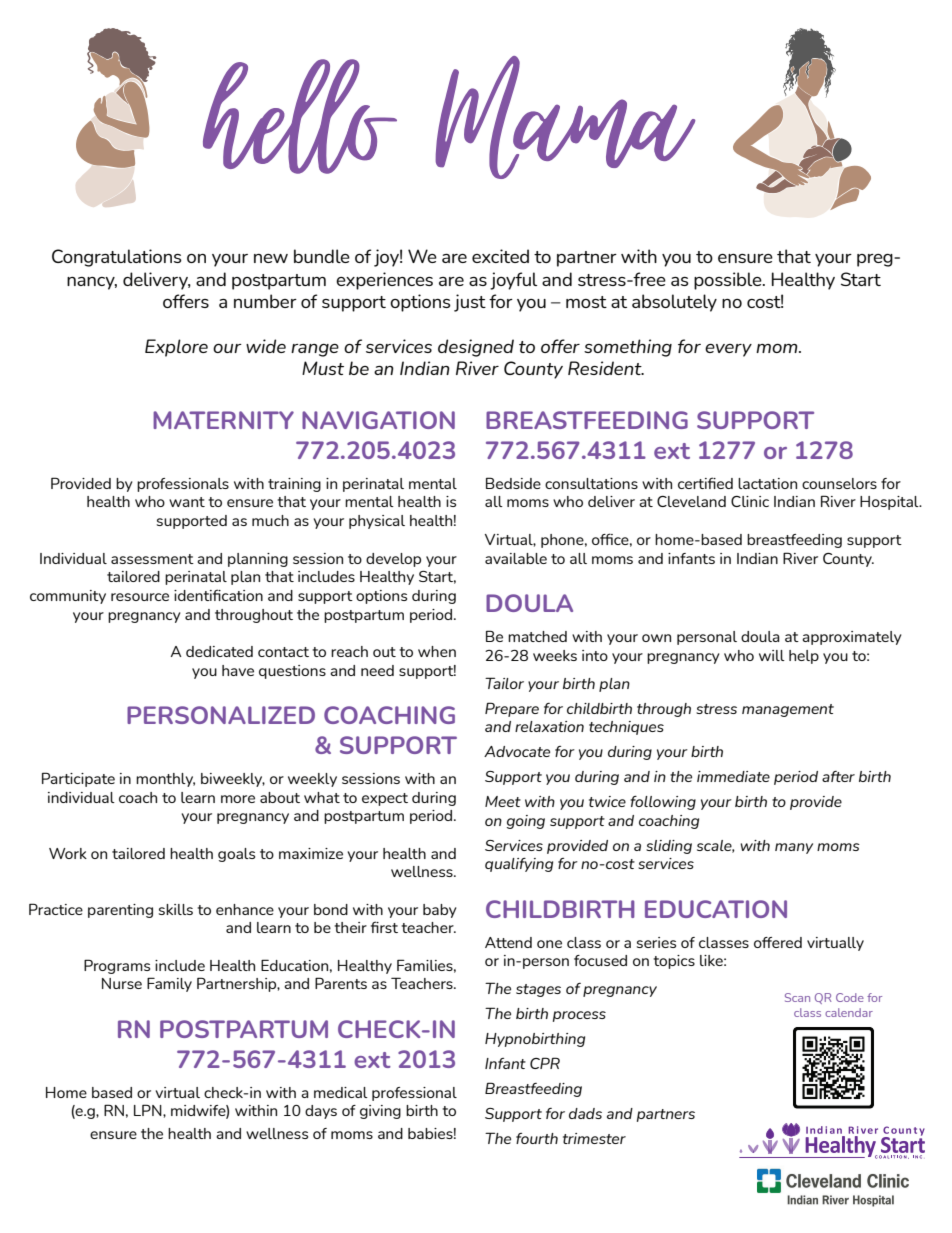  I want to click on possible, so click(729, 281).
